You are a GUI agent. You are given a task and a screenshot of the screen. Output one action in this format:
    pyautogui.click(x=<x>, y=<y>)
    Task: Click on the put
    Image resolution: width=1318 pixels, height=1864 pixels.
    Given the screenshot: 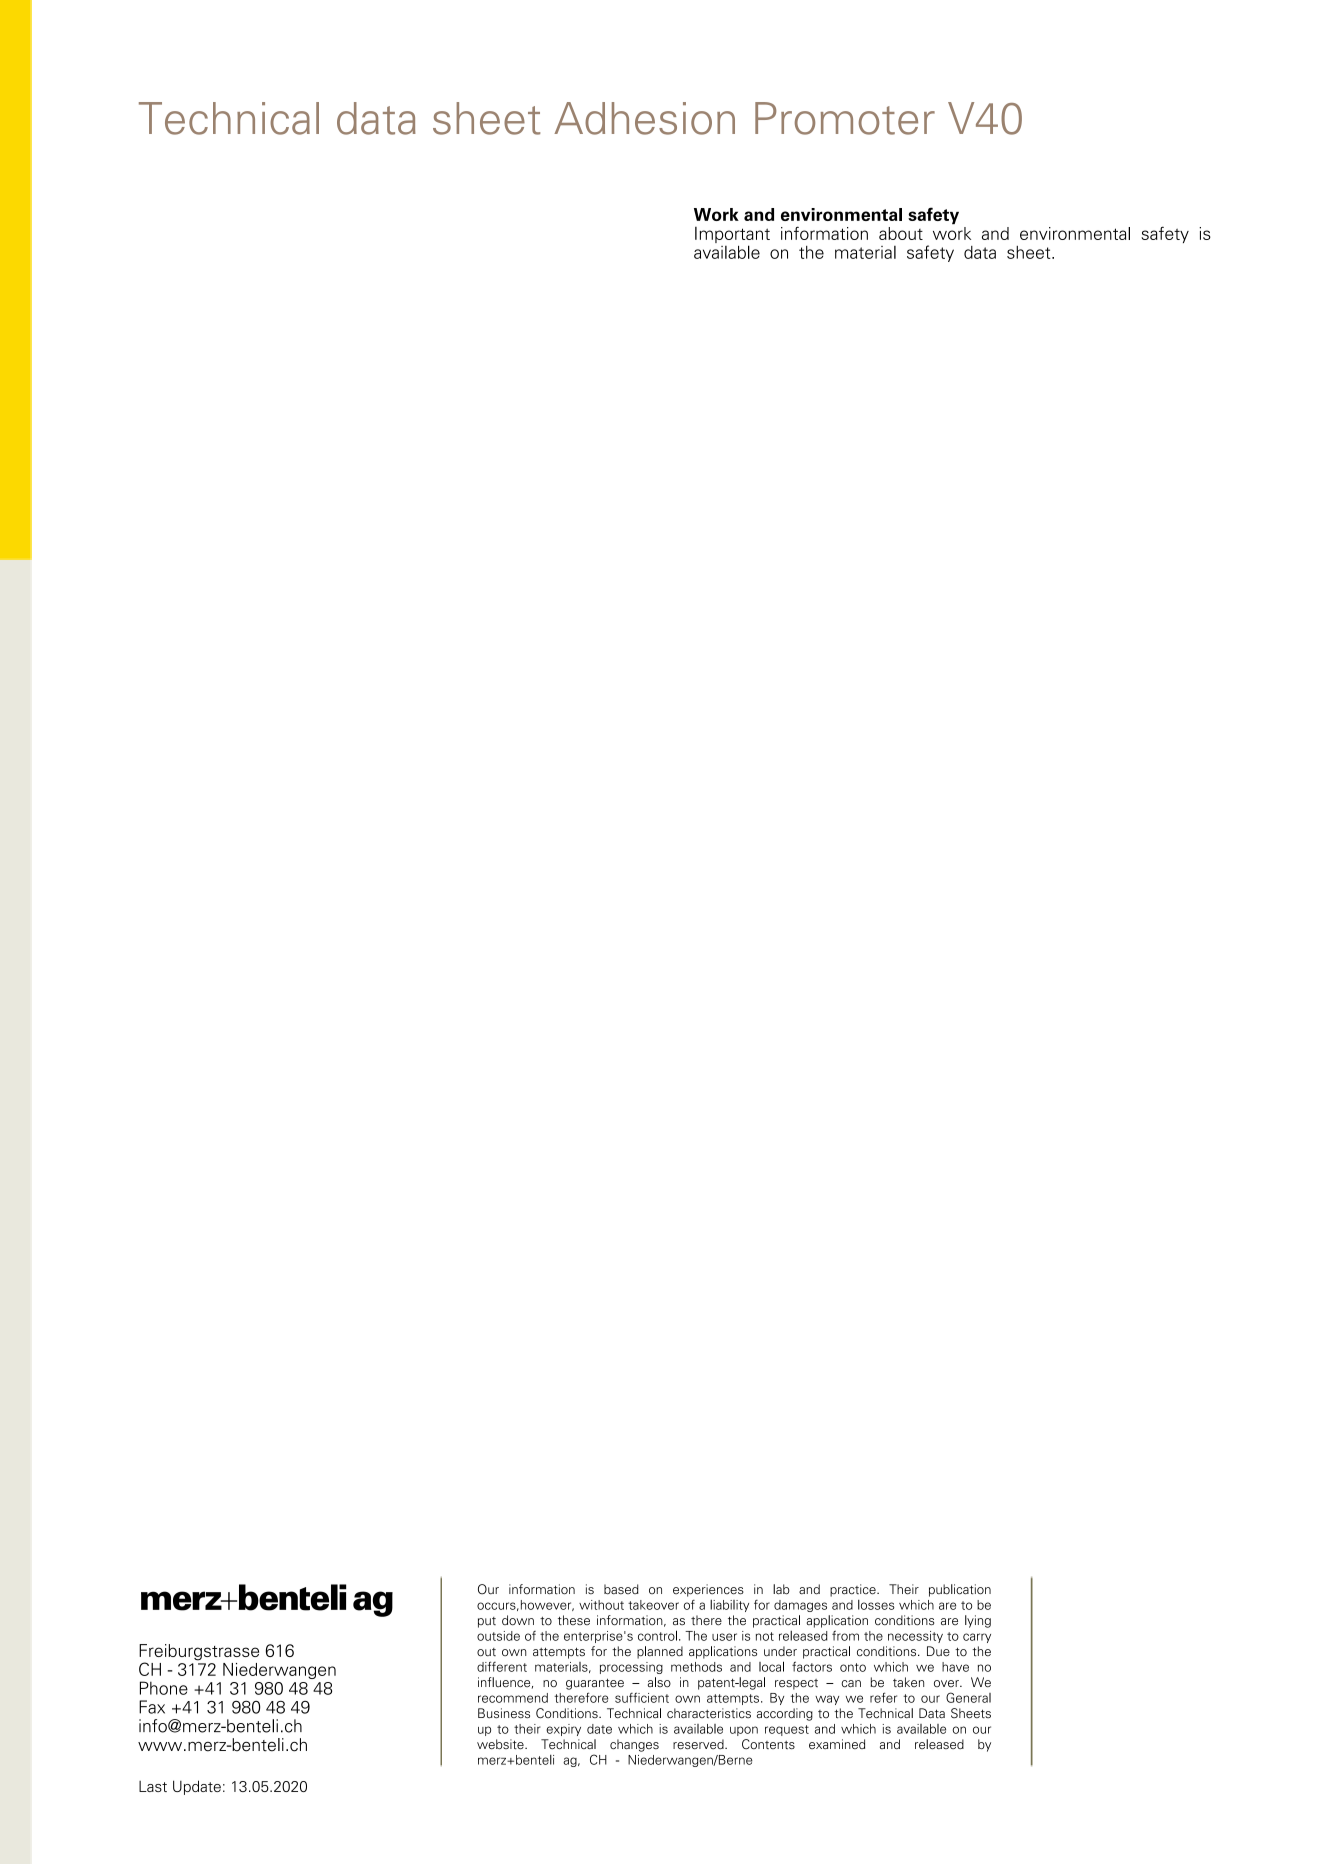 What is the action you would take?
    pyautogui.click(x=487, y=1622)
